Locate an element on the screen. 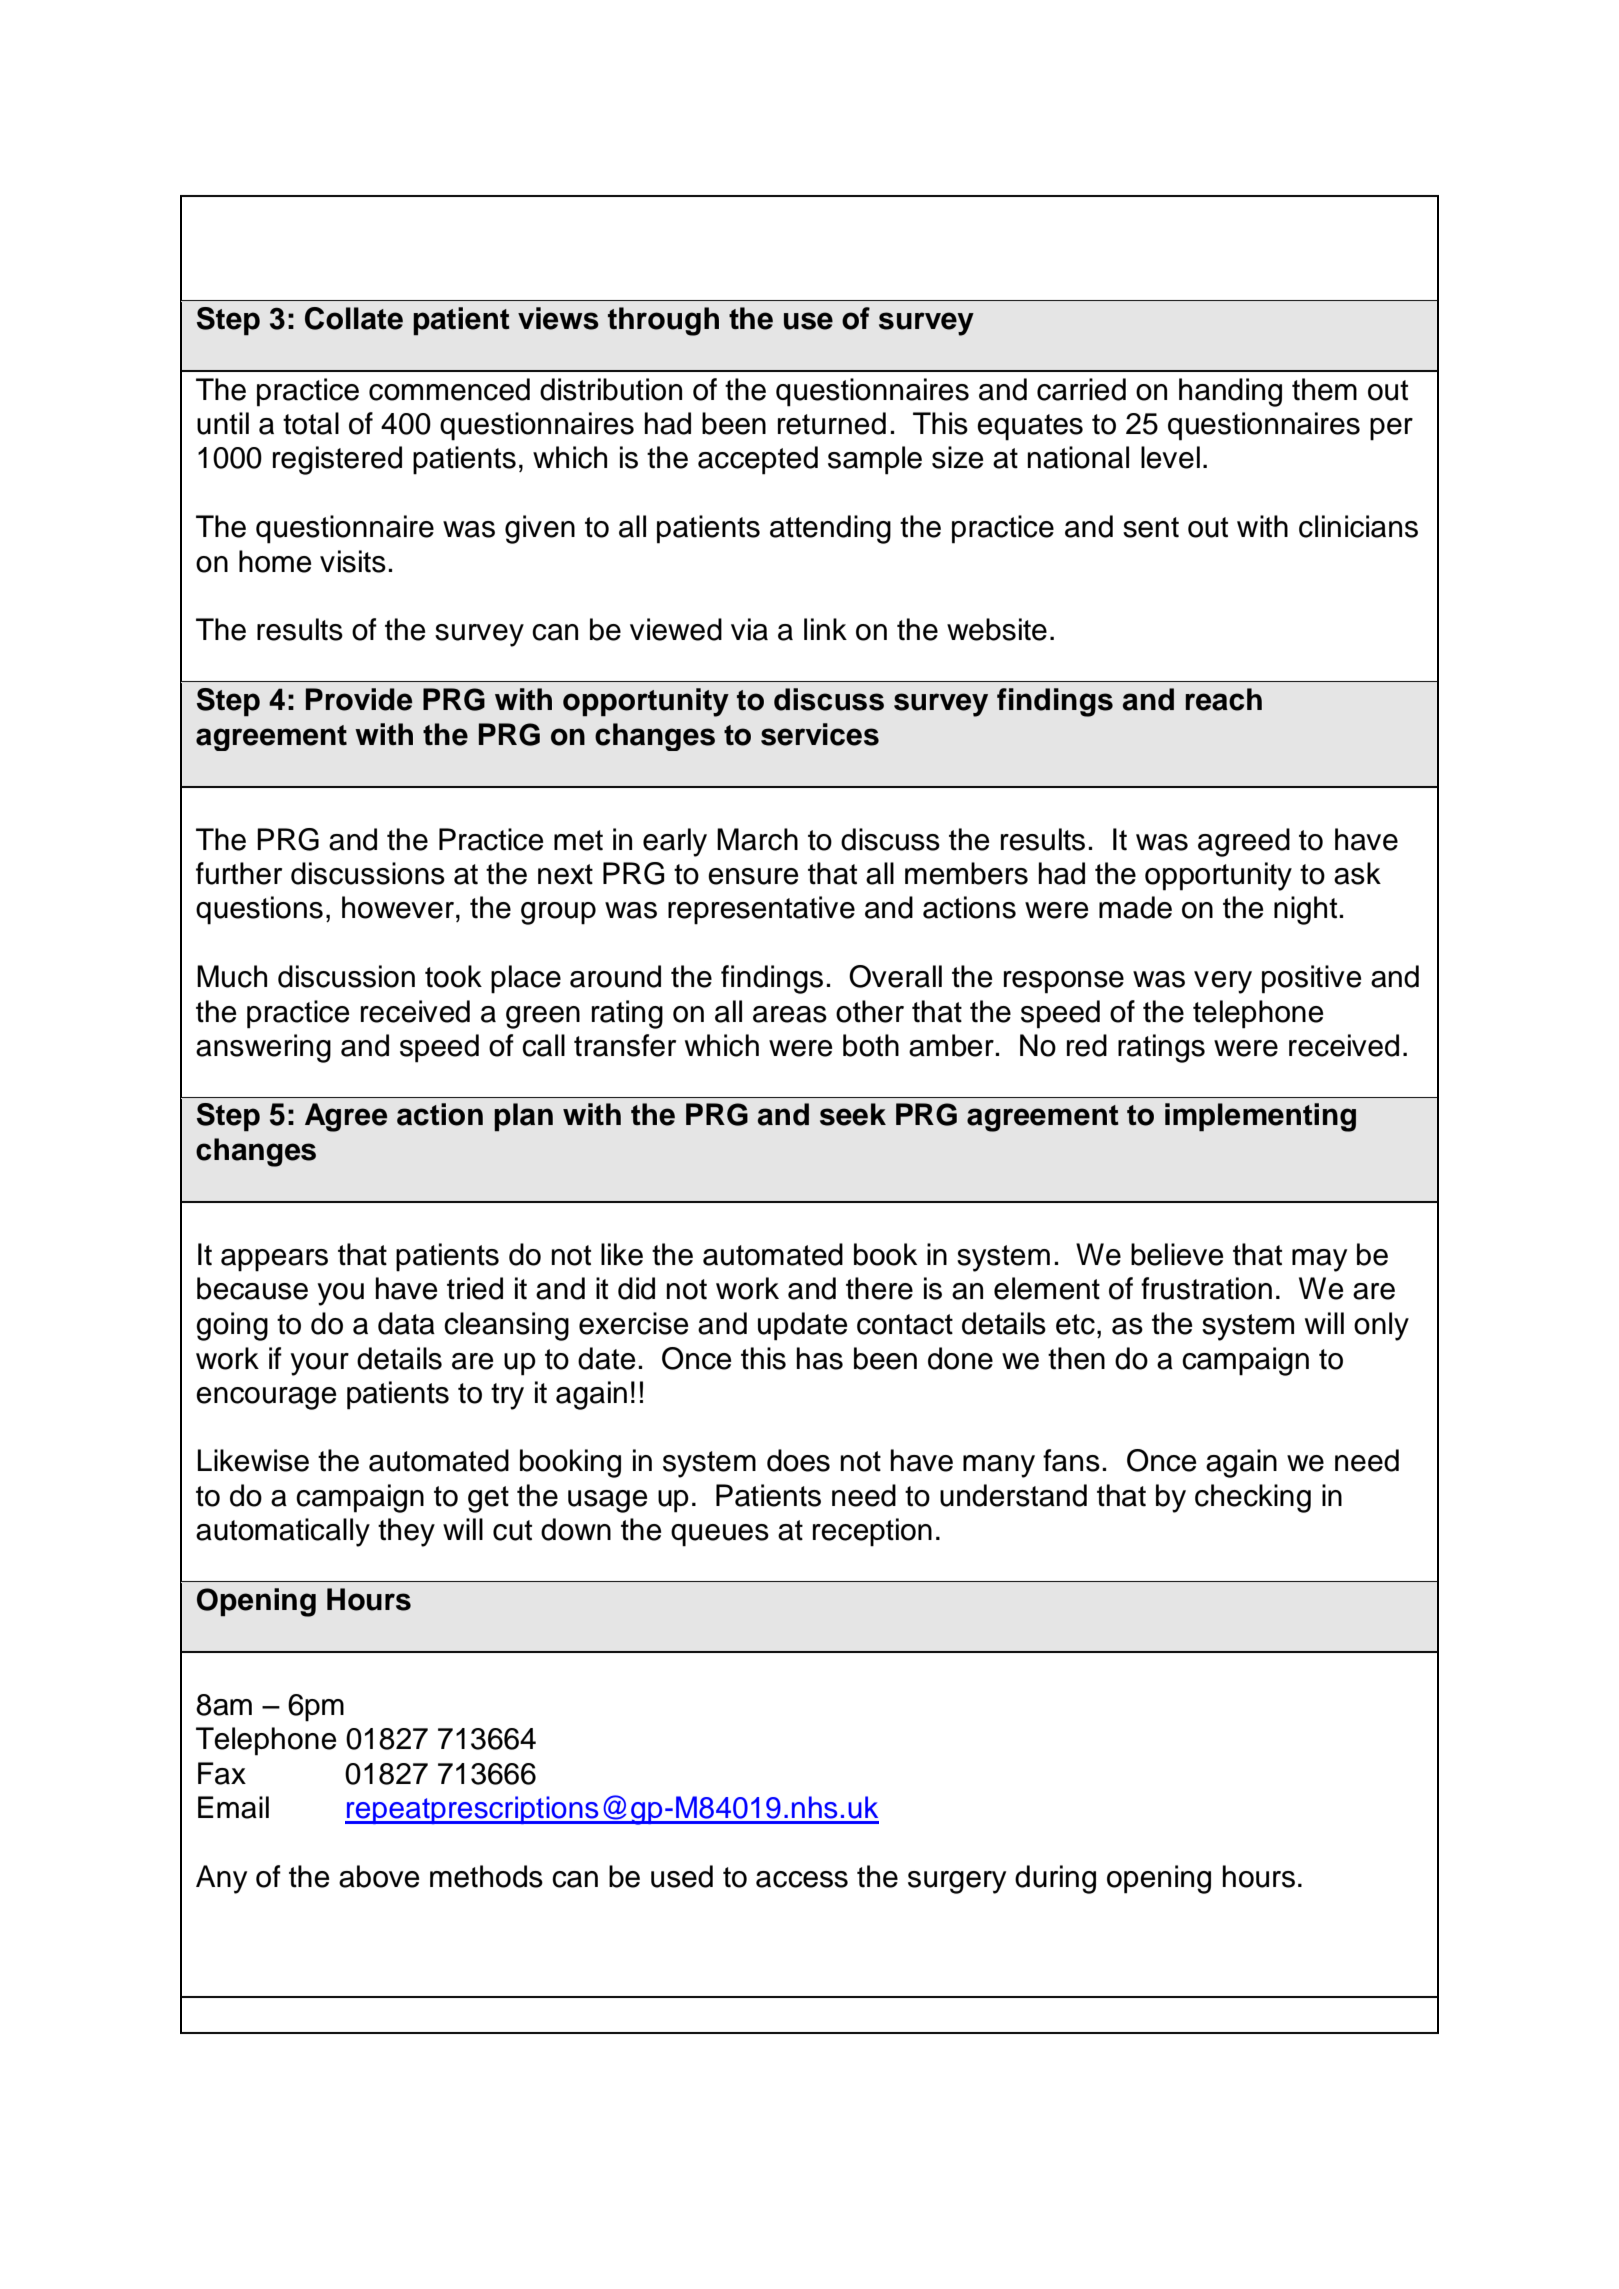 This screenshot has height=2289, width=1619. they is located at coordinates (406, 1532).
